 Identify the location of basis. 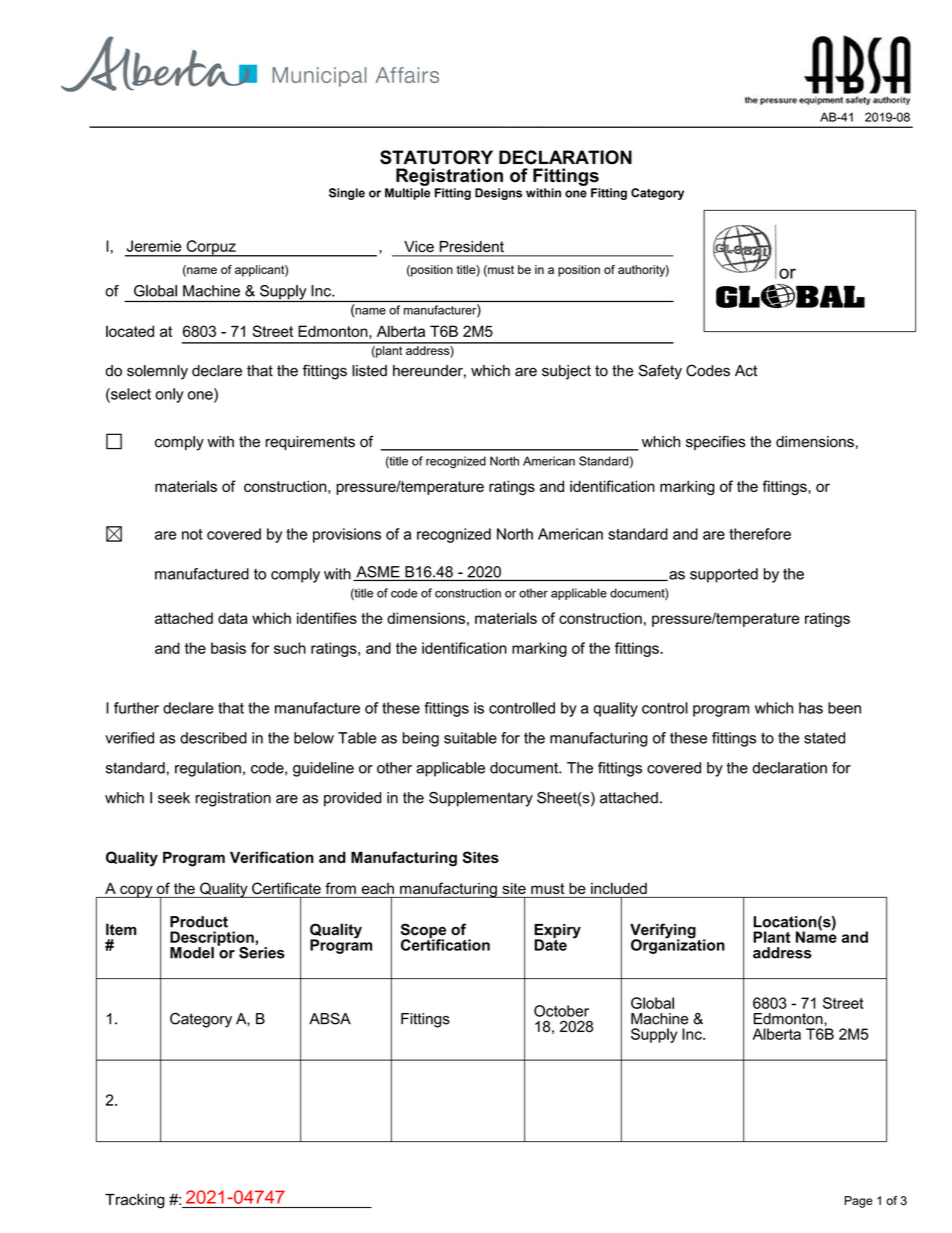
(228, 648).
